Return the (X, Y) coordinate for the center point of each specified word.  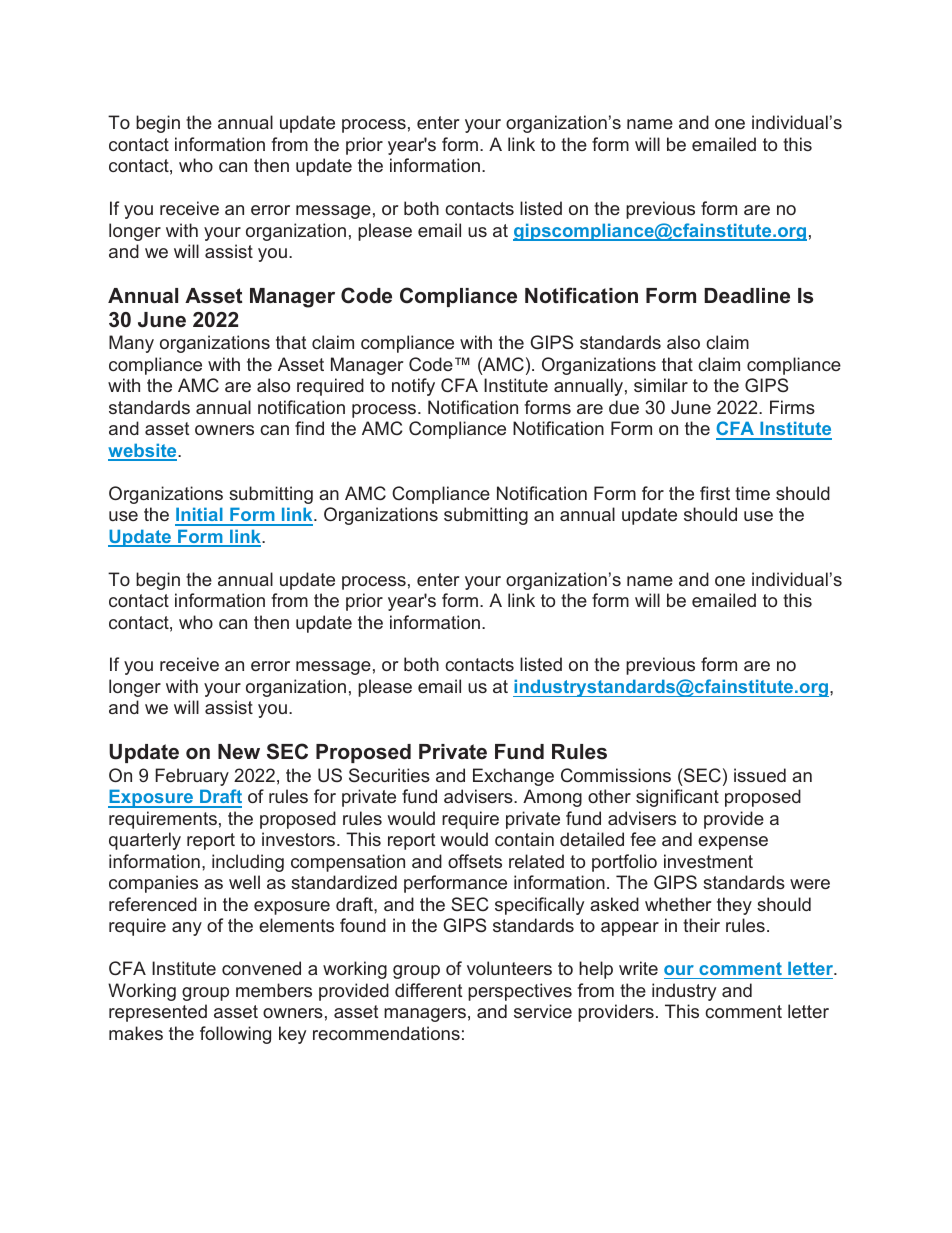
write (638, 968)
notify (413, 387)
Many (131, 344)
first (715, 493)
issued (760, 775)
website (143, 451)
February (192, 777)
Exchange (513, 777)
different (429, 990)
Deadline (747, 296)
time (752, 493)
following (235, 1035)
